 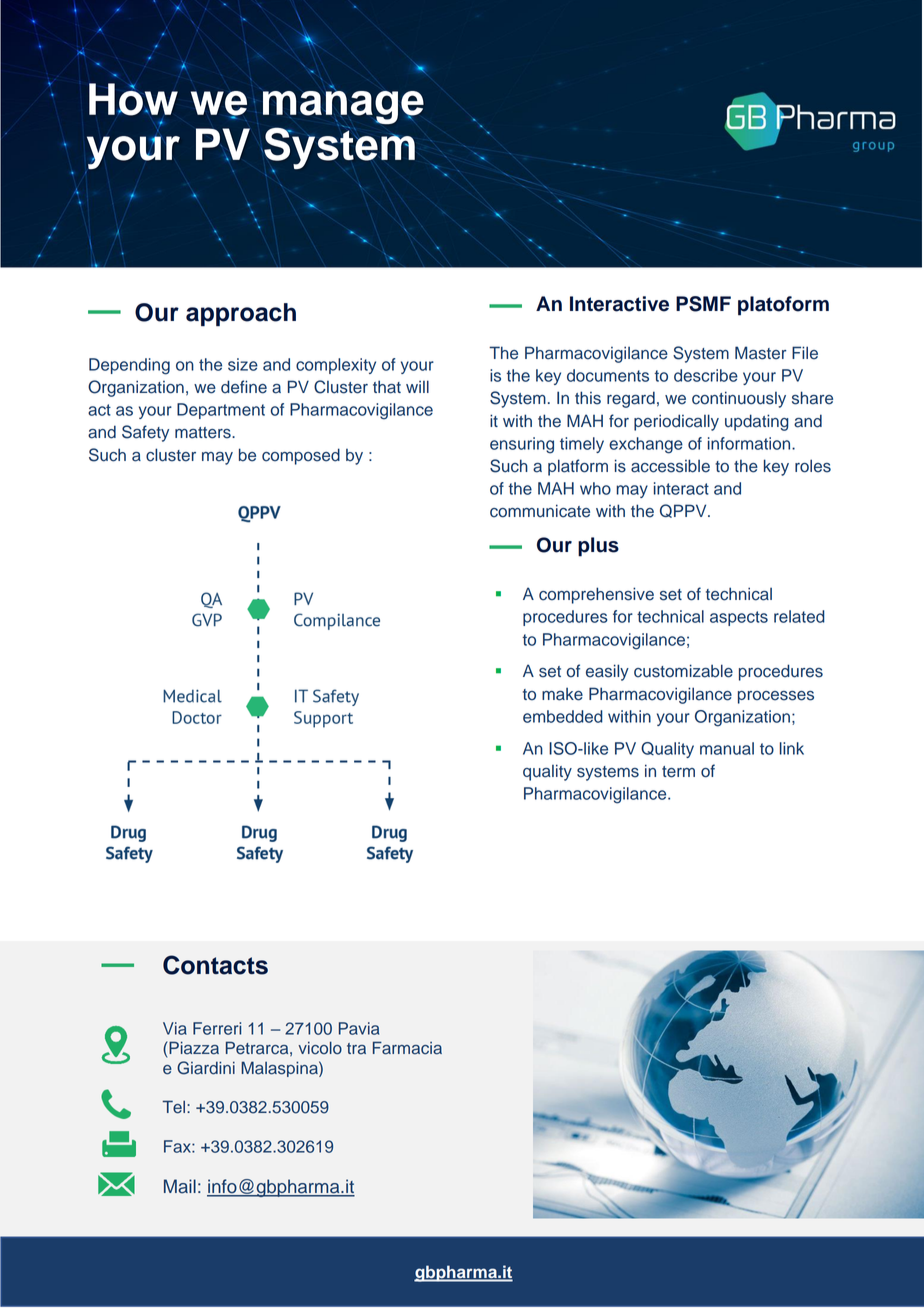 I want to click on Fax, so click(x=178, y=1146).
